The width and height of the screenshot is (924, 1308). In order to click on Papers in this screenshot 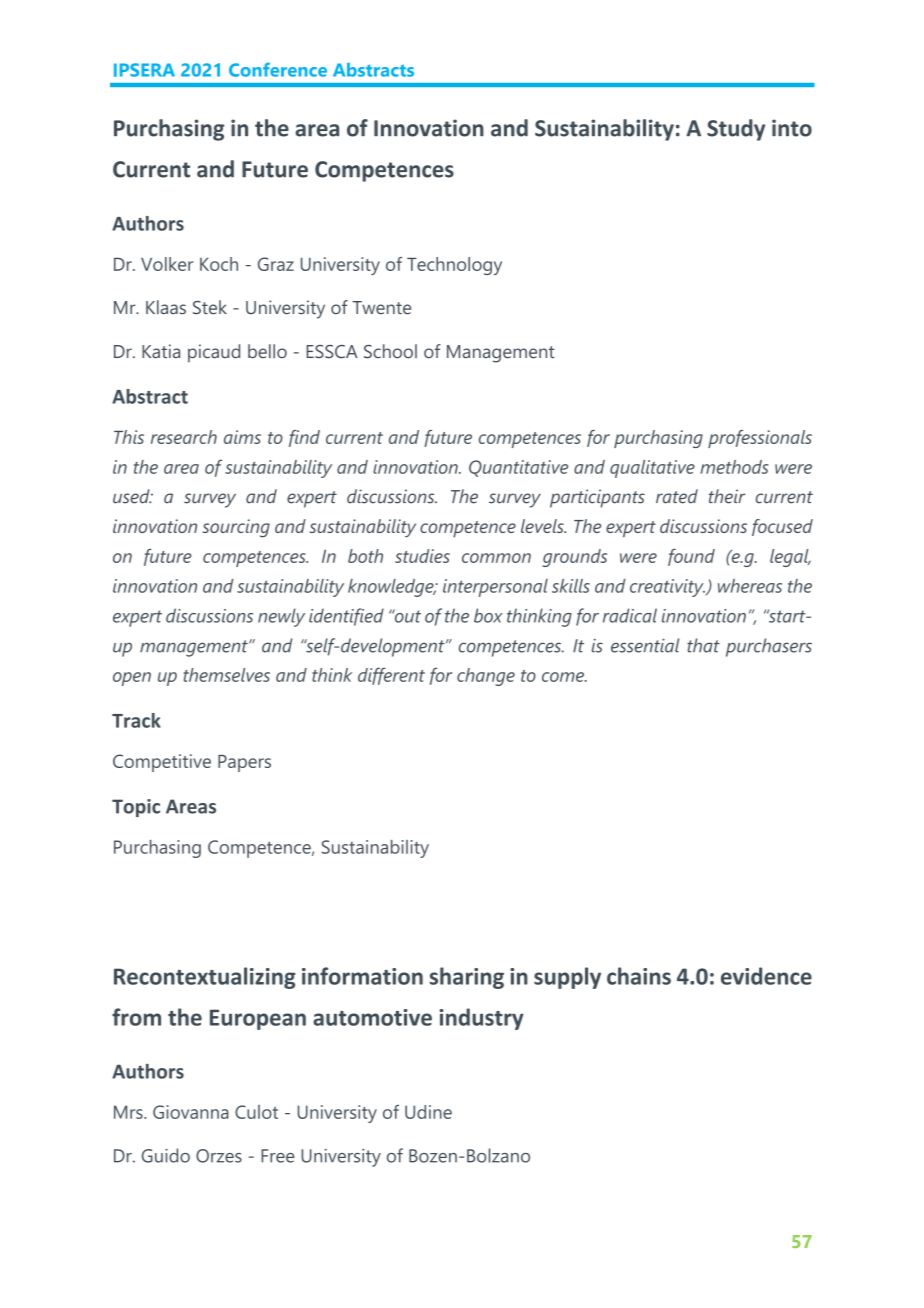, I will do `click(244, 763)`.
